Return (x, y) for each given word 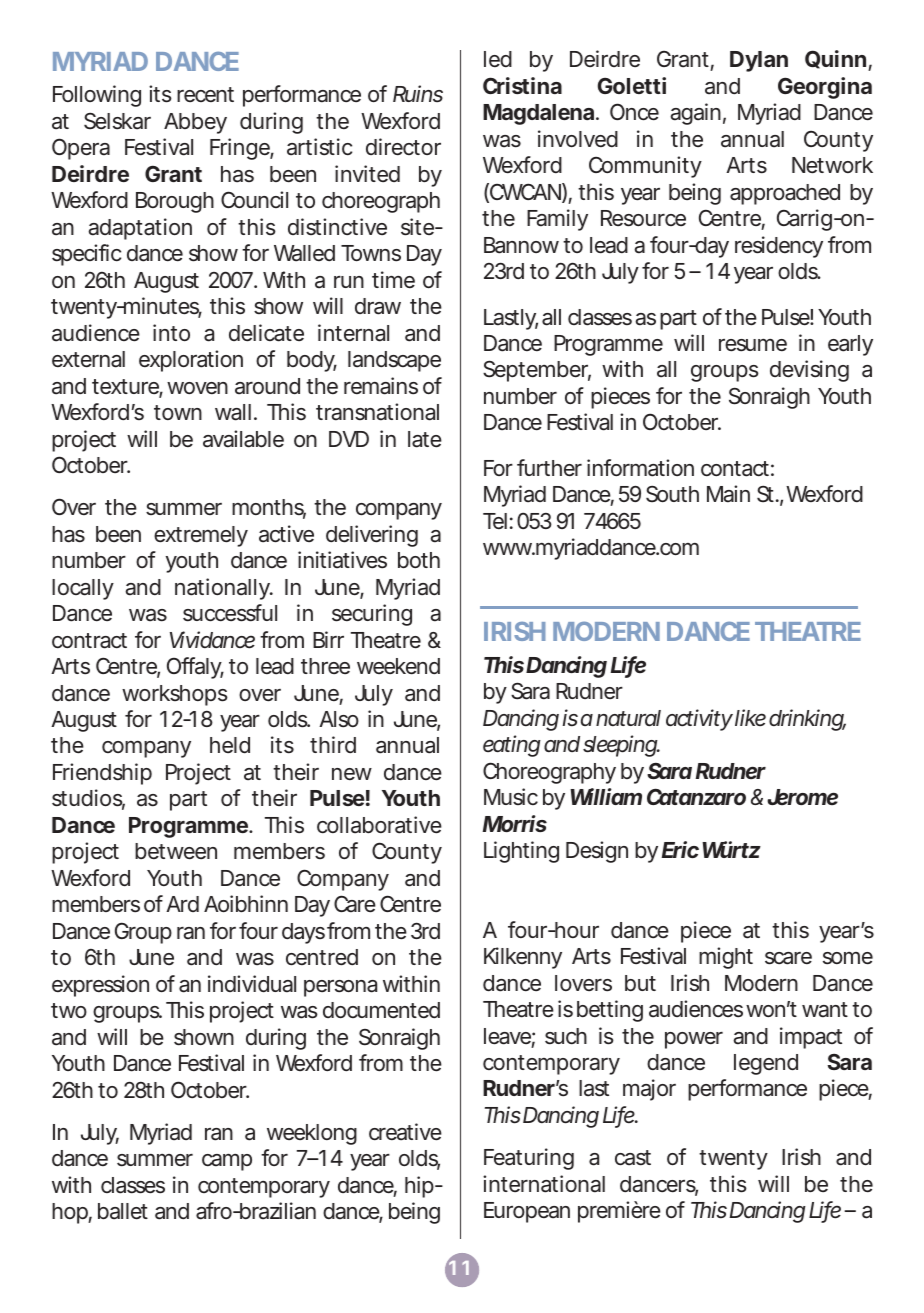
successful (230, 613)
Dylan (759, 61)
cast (633, 1158)
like (750, 717)
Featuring (529, 1159)
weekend (398, 666)
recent (205, 94)
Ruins (418, 93)
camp (227, 1162)
